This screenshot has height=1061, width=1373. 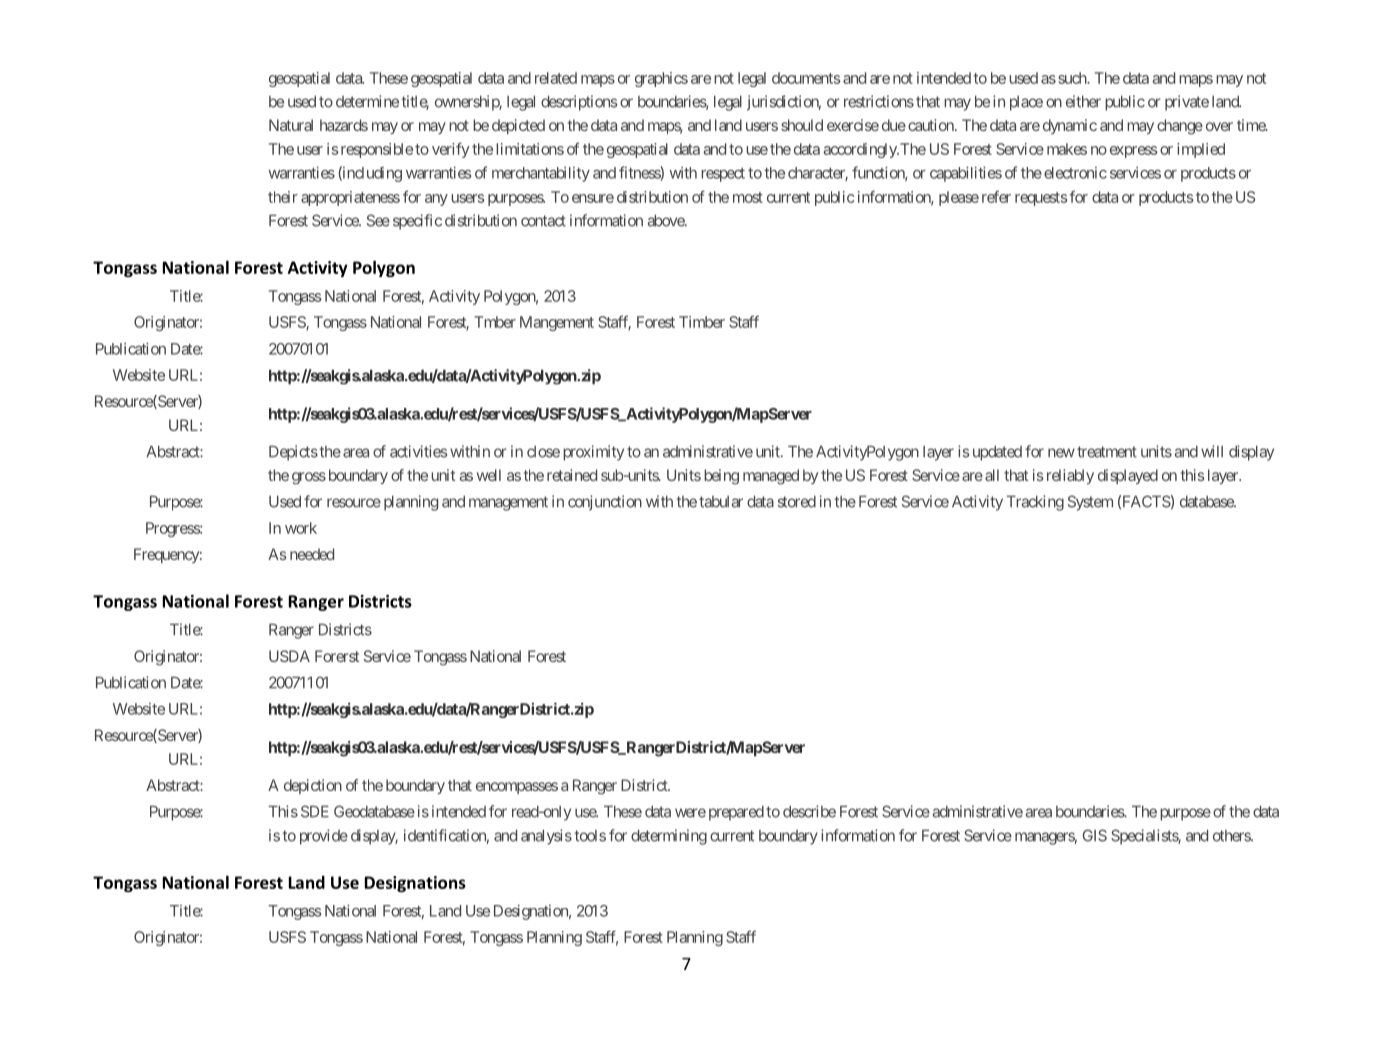 I want to click on treatment, so click(x=1107, y=452).
